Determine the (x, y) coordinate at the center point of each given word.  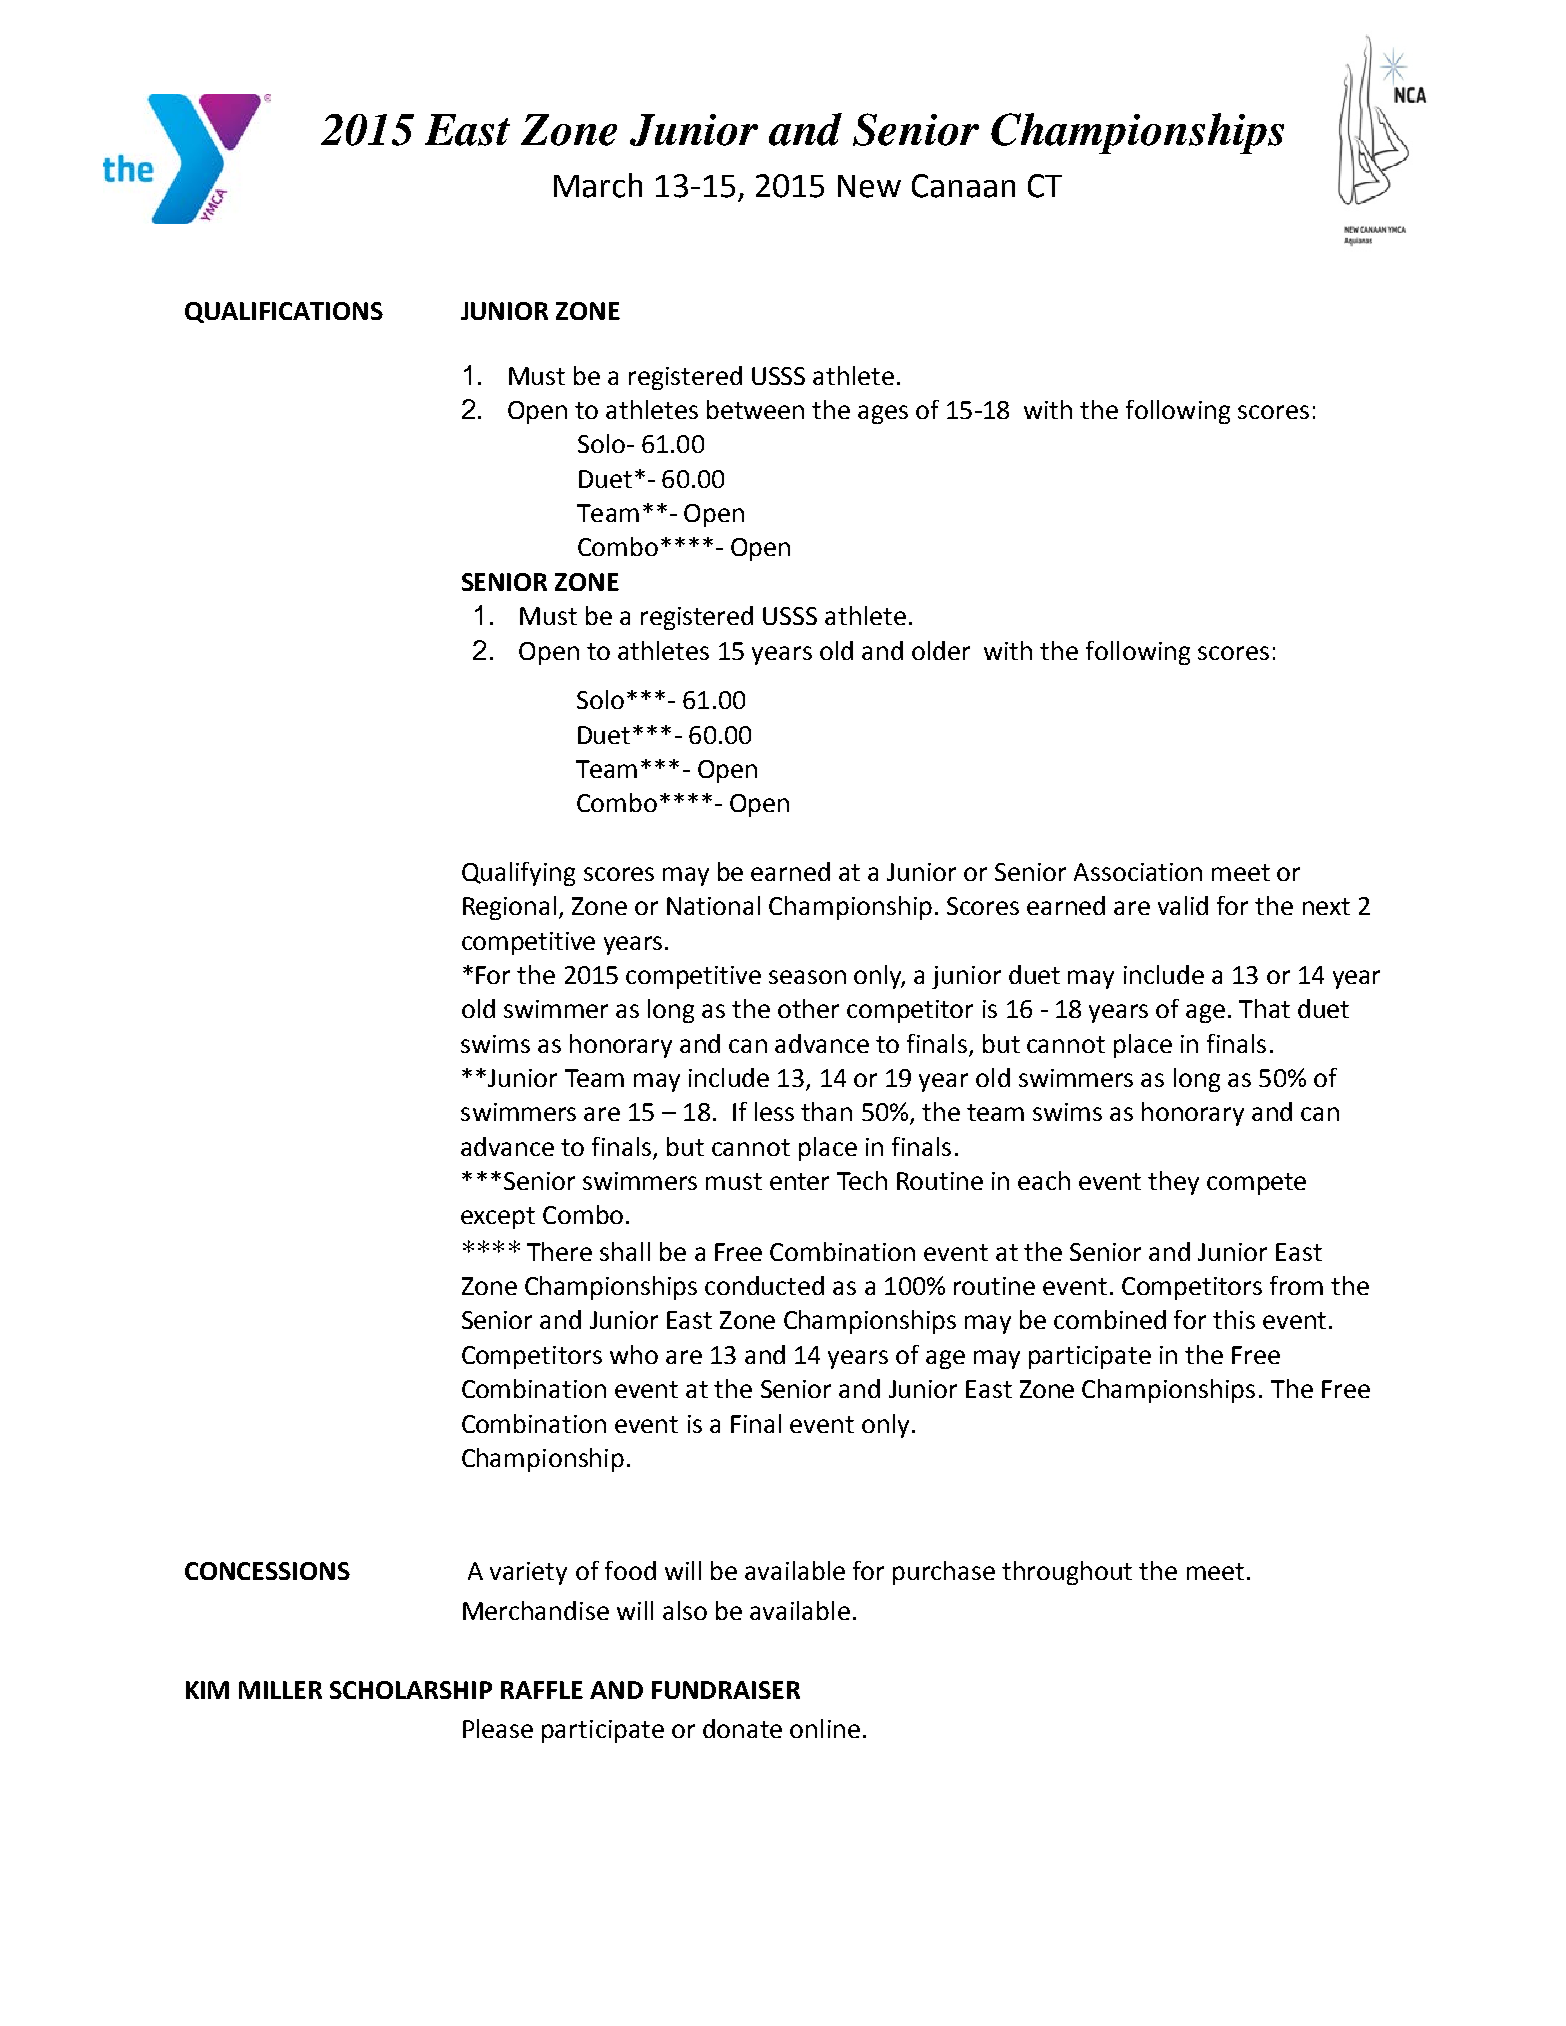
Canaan (963, 186)
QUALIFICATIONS (284, 312)
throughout (1067, 1573)
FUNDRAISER (726, 1690)
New (869, 186)
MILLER (280, 1690)
